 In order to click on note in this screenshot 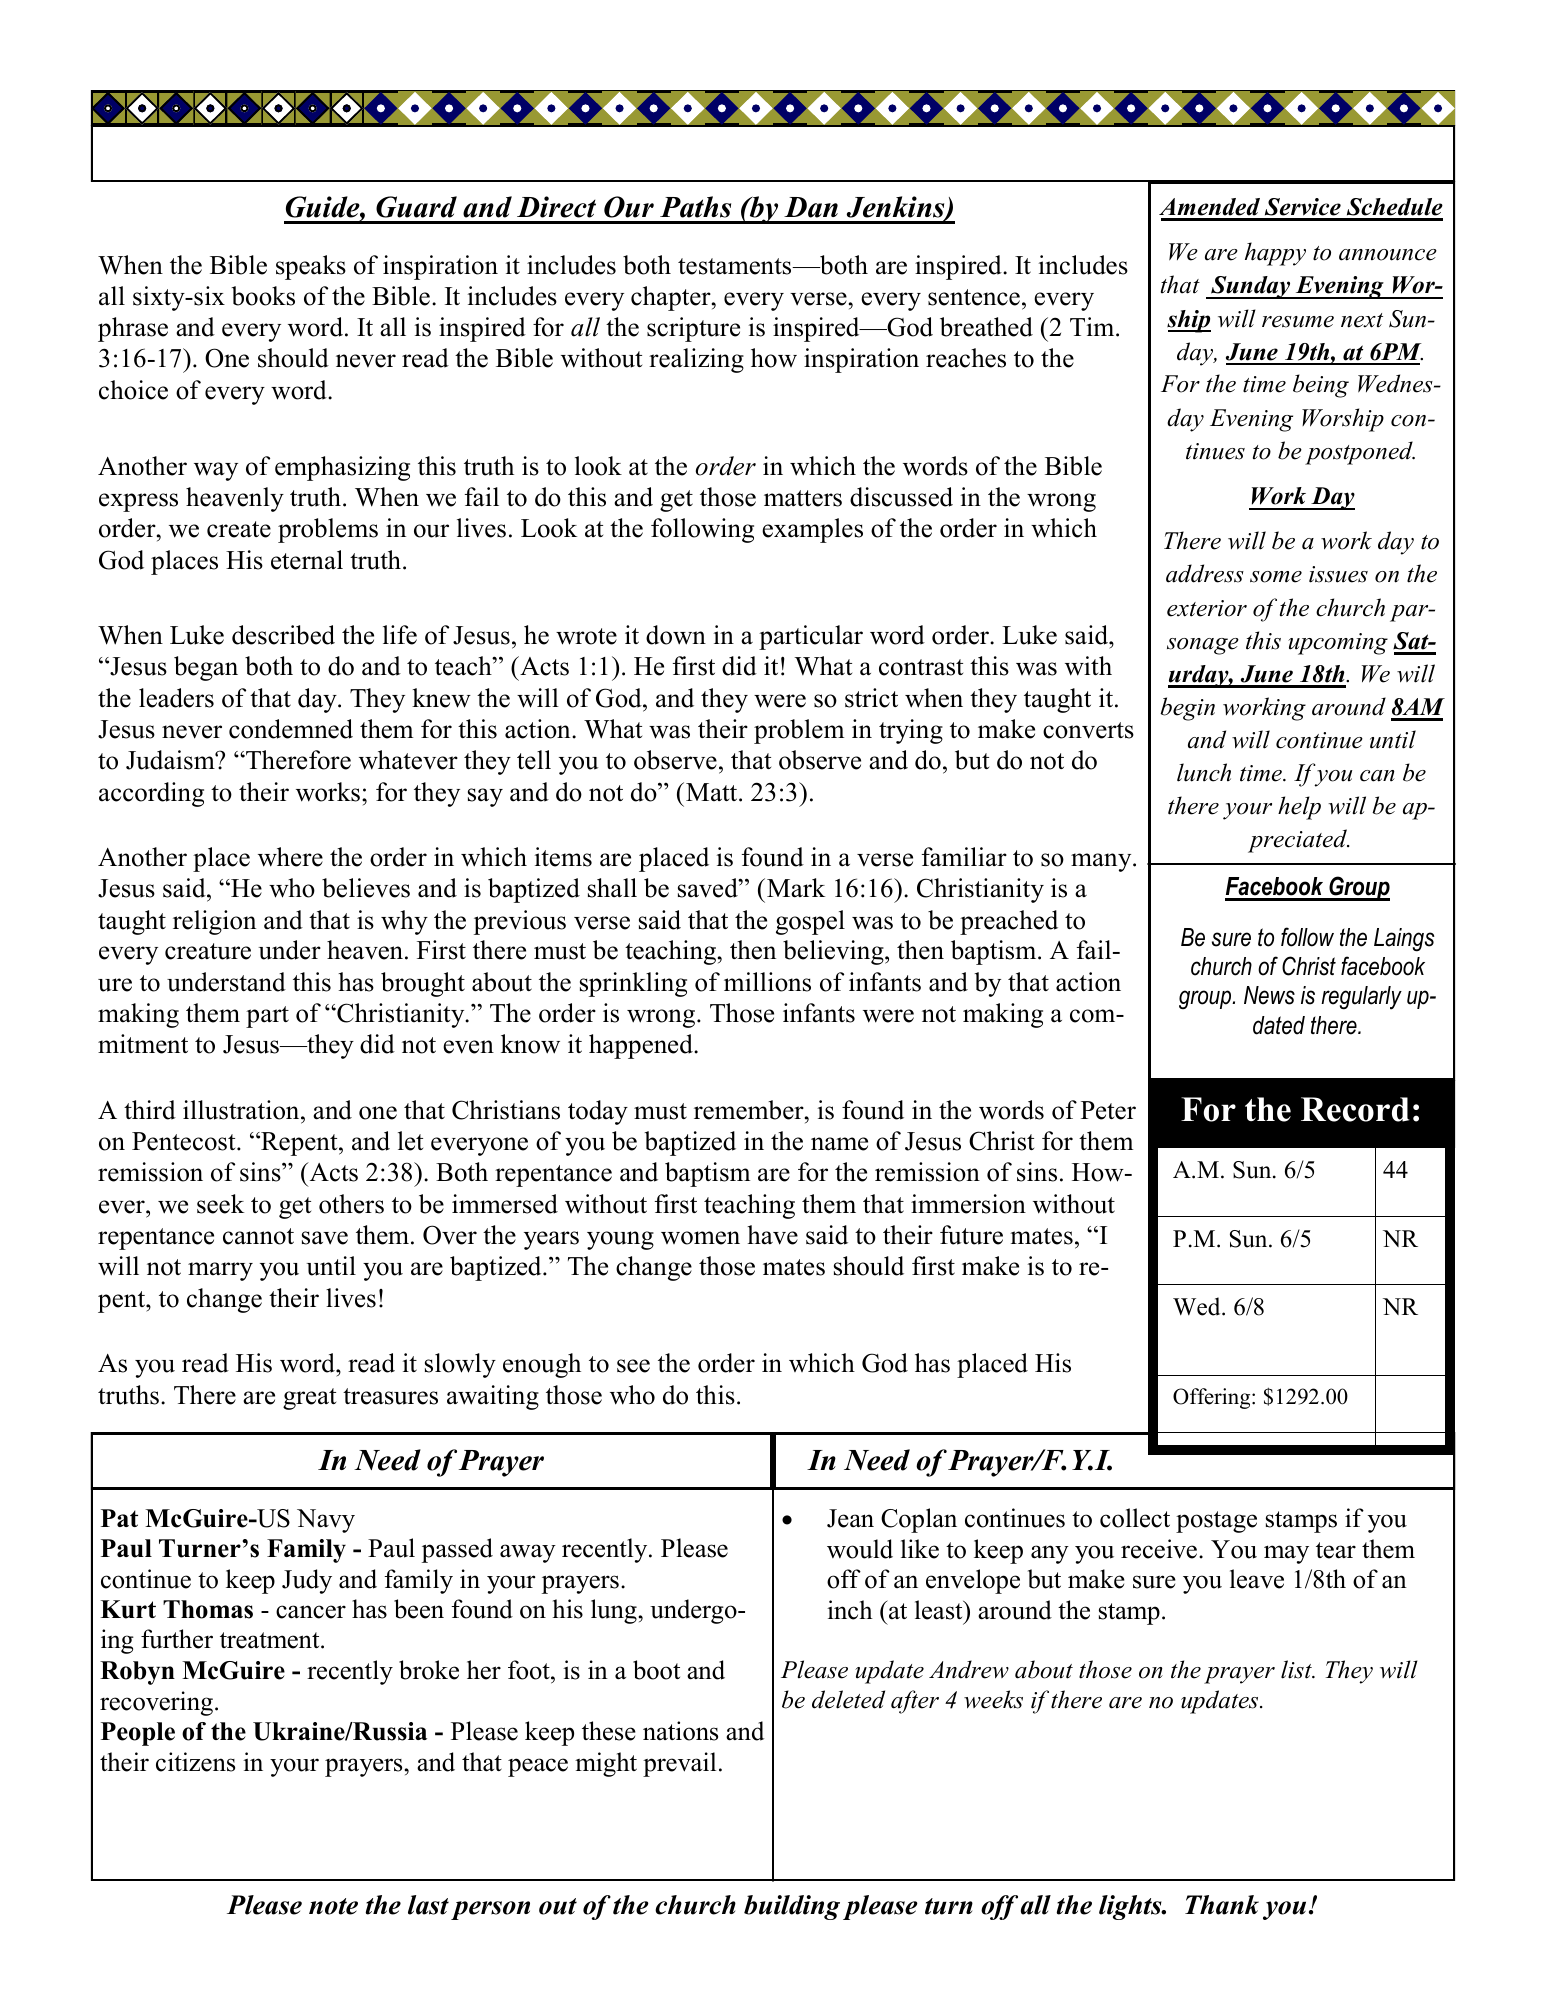, I will do `click(333, 1906)`.
